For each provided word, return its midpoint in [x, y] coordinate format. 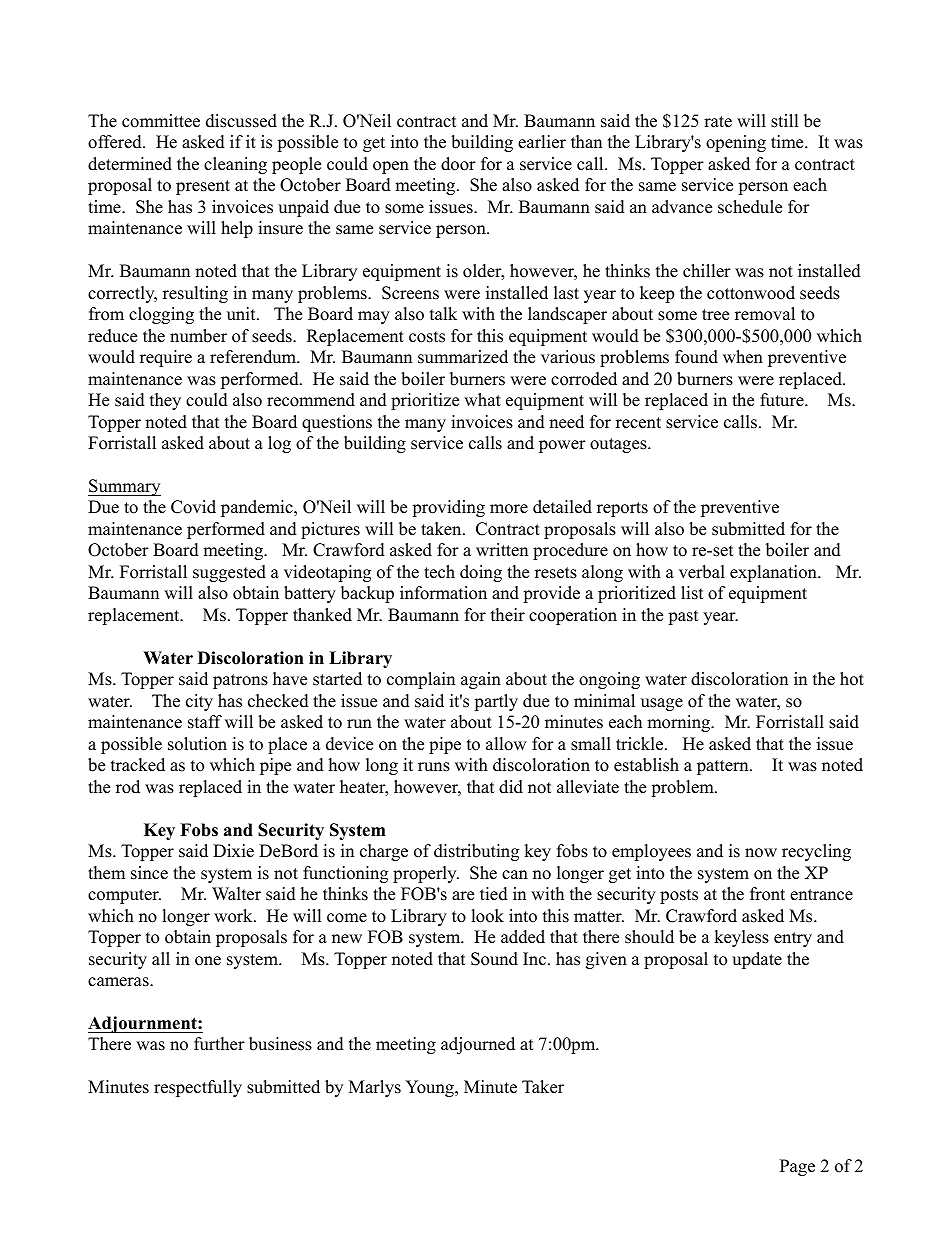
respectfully [198, 1088]
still [785, 121]
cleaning [235, 165]
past [683, 617]
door [458, 164]
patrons [240, 681]
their [508, 615]
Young [430, 1088]
